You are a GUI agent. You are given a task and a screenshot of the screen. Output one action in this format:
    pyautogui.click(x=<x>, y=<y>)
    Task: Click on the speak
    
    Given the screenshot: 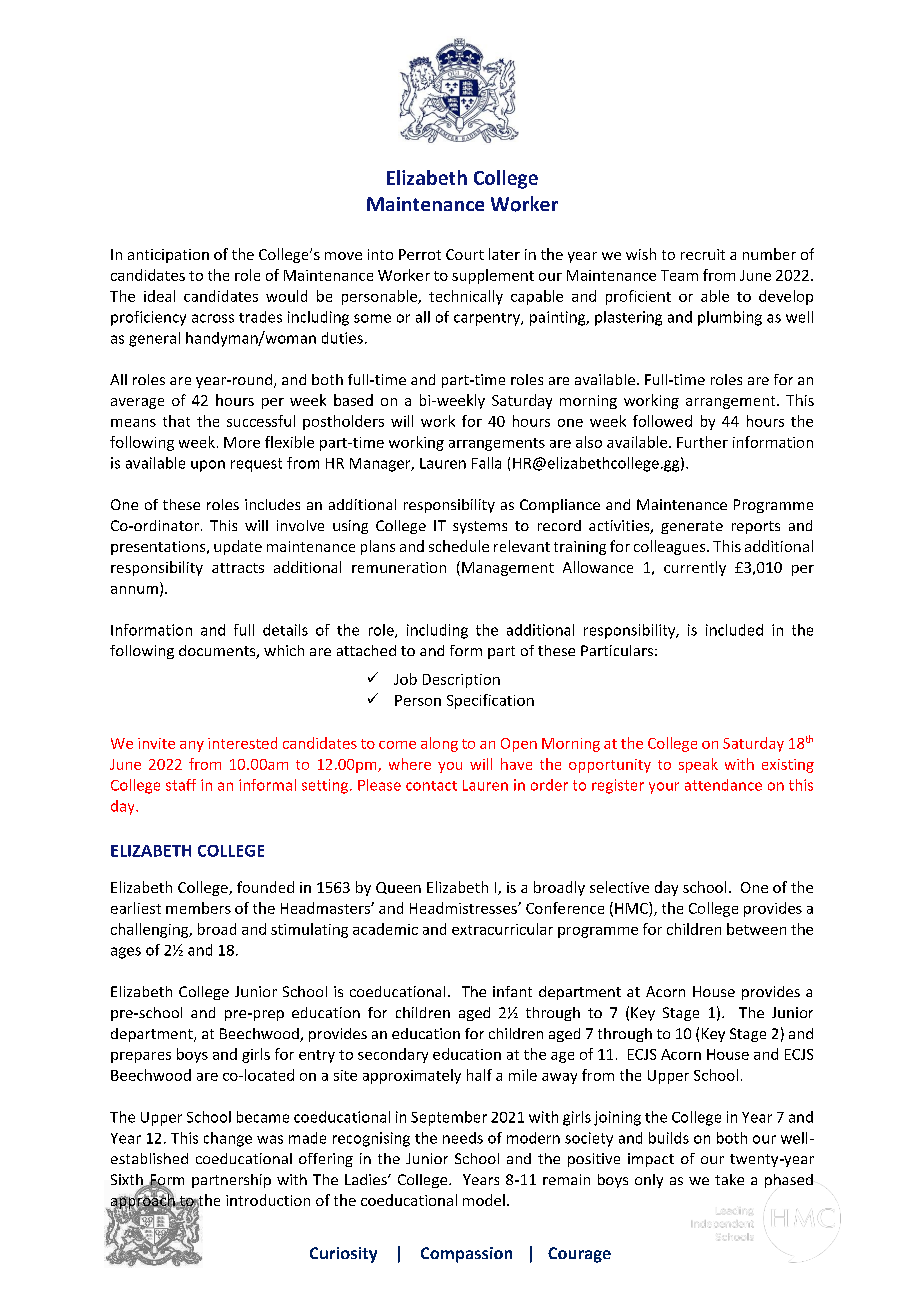 What is the action you would take?
    pyautogui.click(x=698, y=765)
